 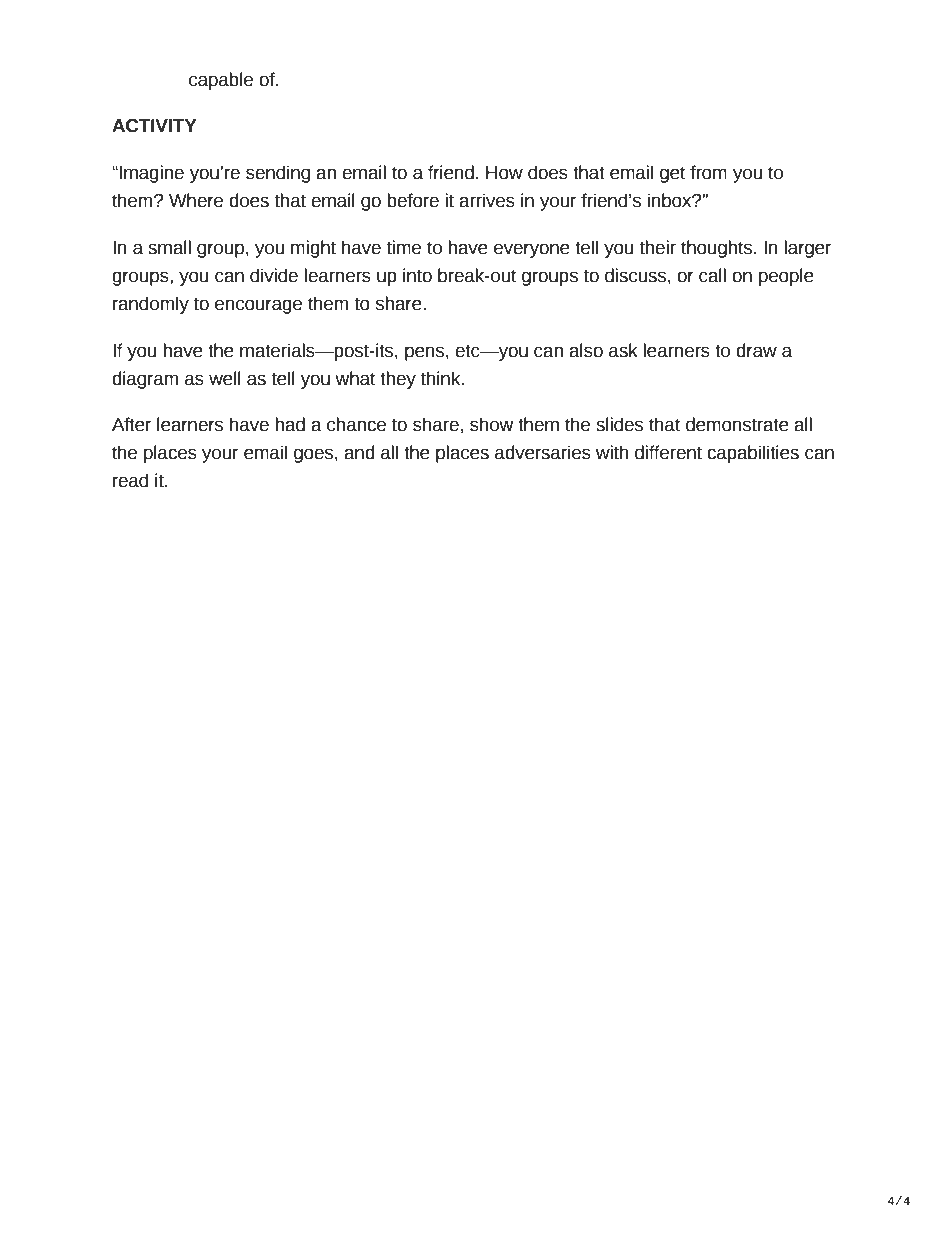 I want to click on arrives, so click(x=487, y=200).
